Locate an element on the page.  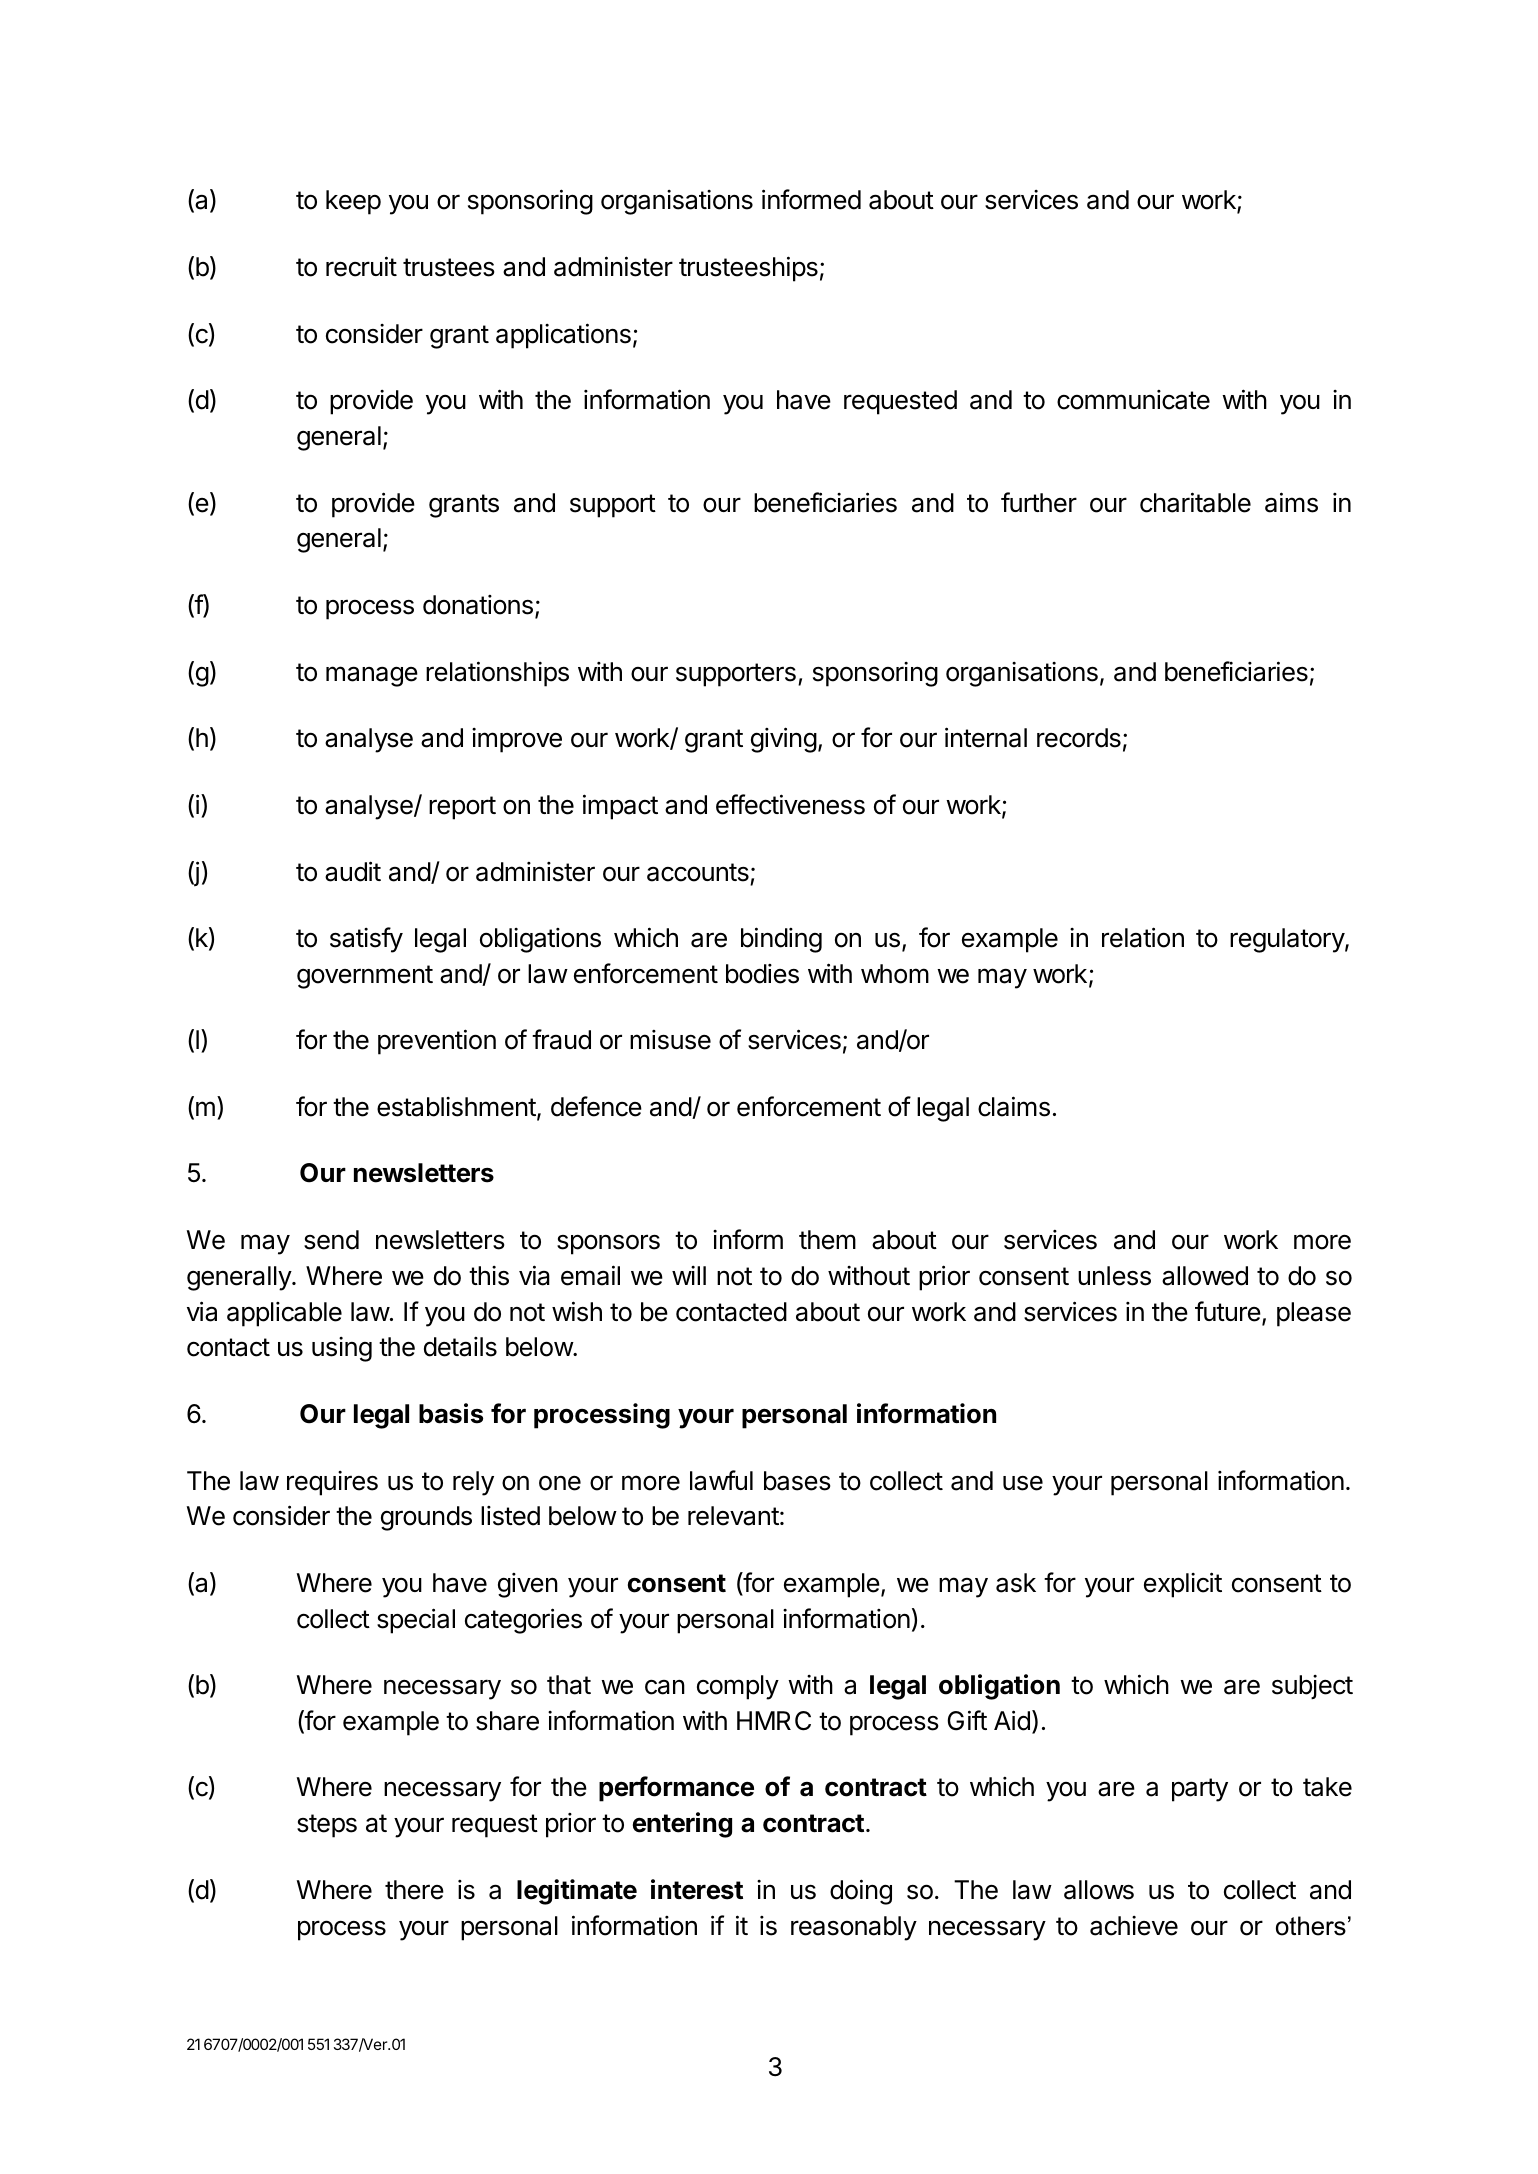
communicate is located at coordinates (1133, 400).
